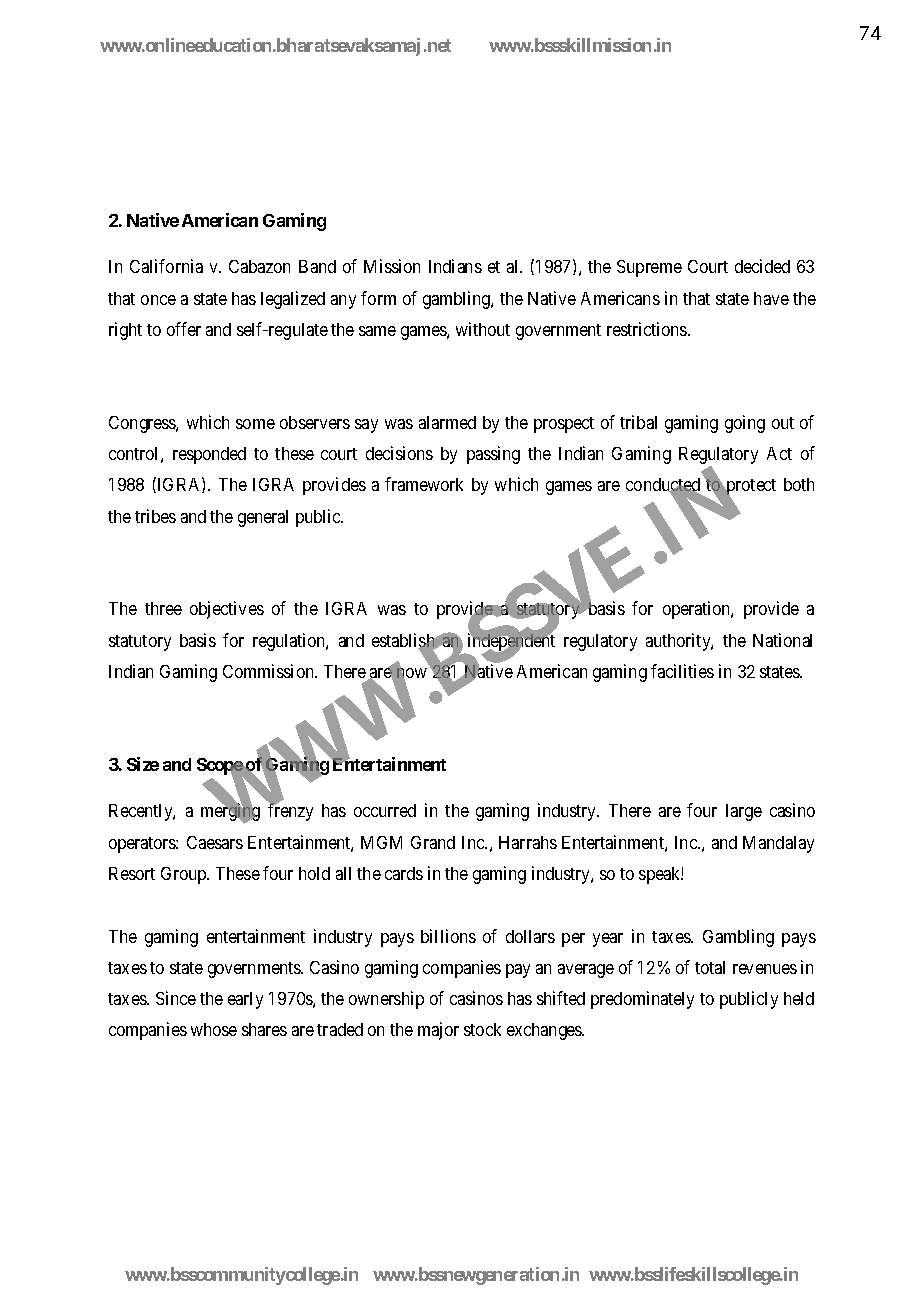 Image resolution: width=924 pixels, height=1308 pixels. I want to click on Since, so click(176, 998).
